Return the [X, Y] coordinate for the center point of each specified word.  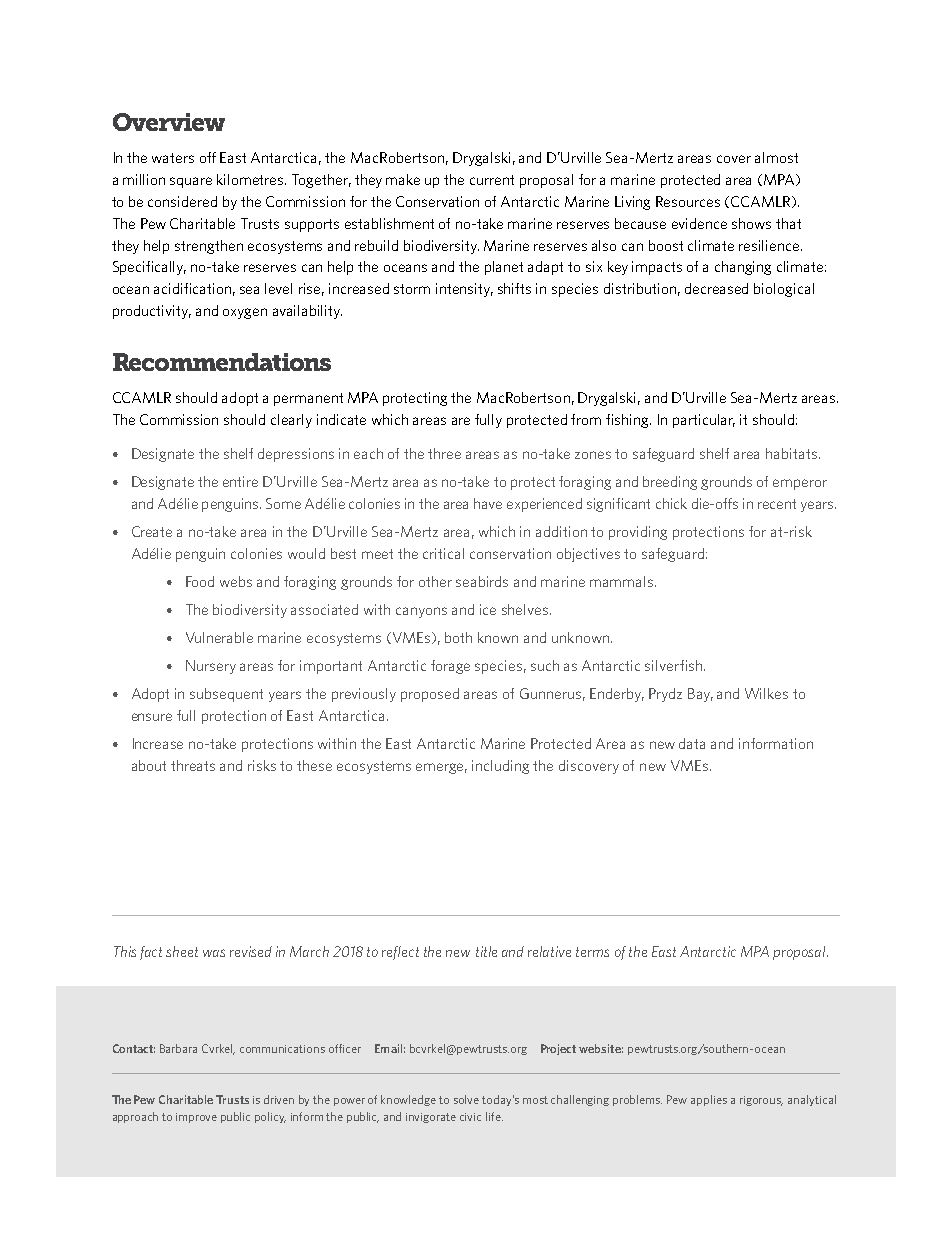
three [444, 453]
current [492, 180]
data [692, 743]
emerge [441, 768]
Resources [688, 201]
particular [704, 421]
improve [196, 1118]
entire [240, 481]
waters [173, 158]
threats [193, 765]
